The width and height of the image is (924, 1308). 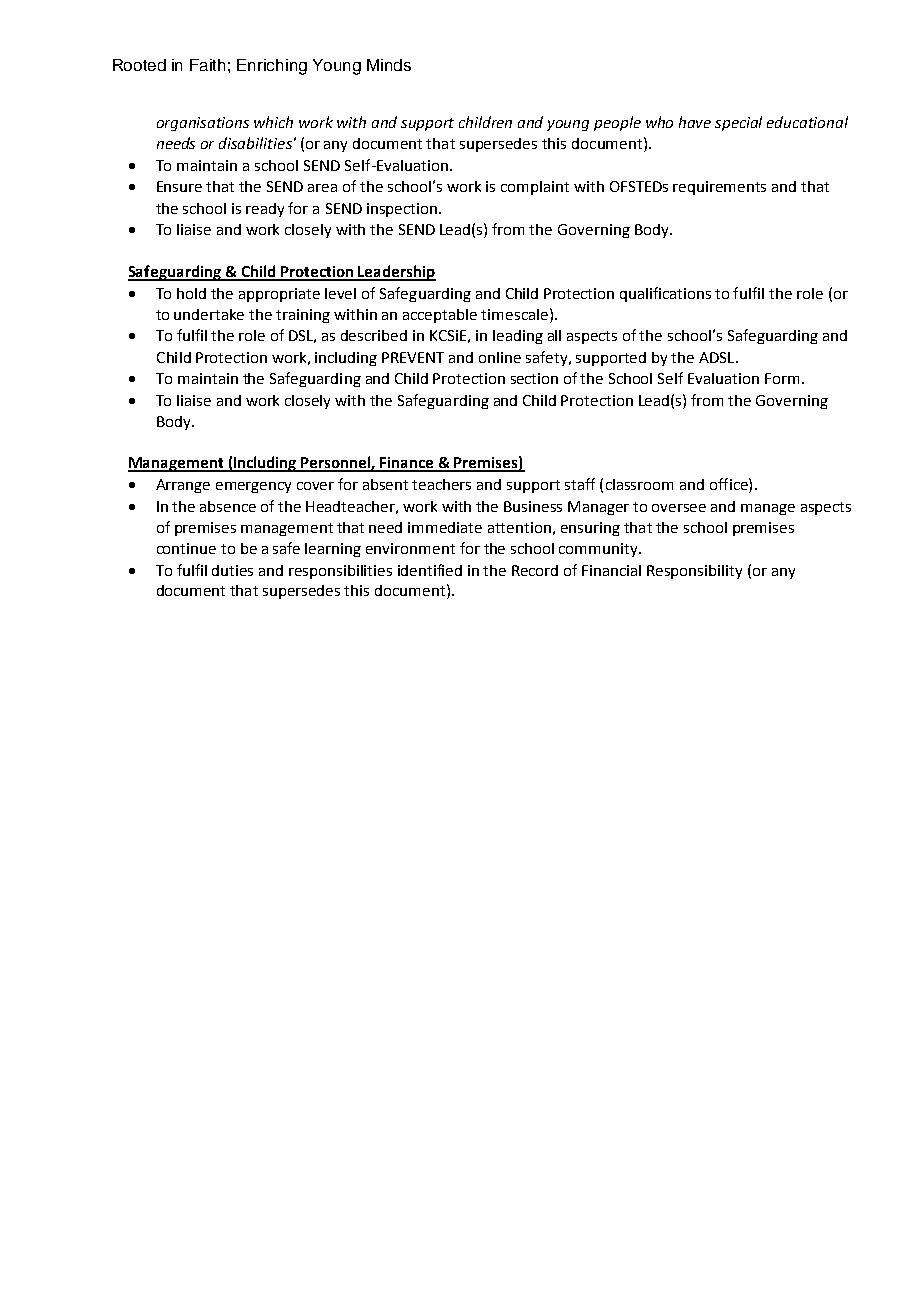 I want to click on Minds, so click(x=389, y=65).
